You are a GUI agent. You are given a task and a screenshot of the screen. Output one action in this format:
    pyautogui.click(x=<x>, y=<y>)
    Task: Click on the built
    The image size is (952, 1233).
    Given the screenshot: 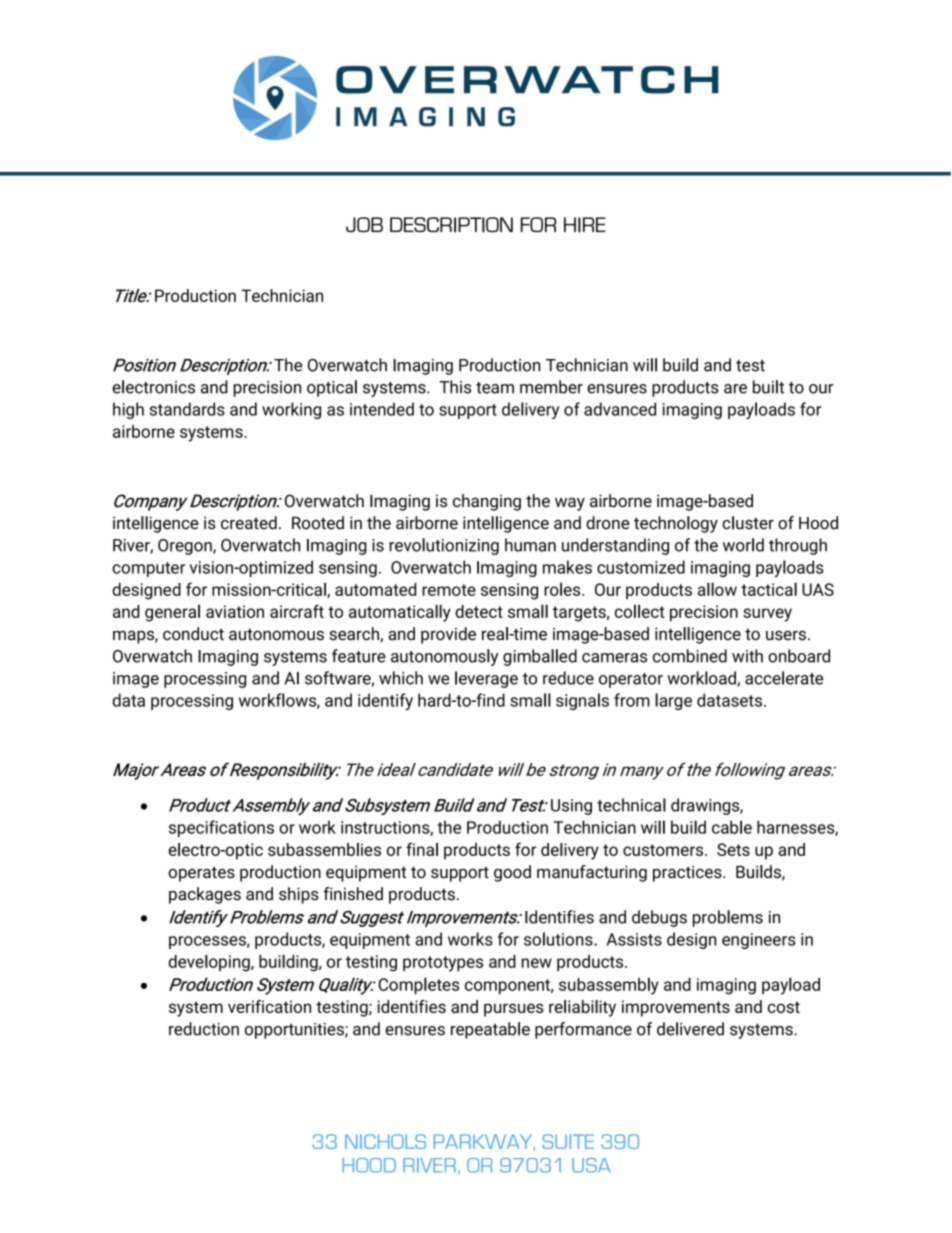 What is the action you would take?
    pyautogui.click(x=768, y=387)
